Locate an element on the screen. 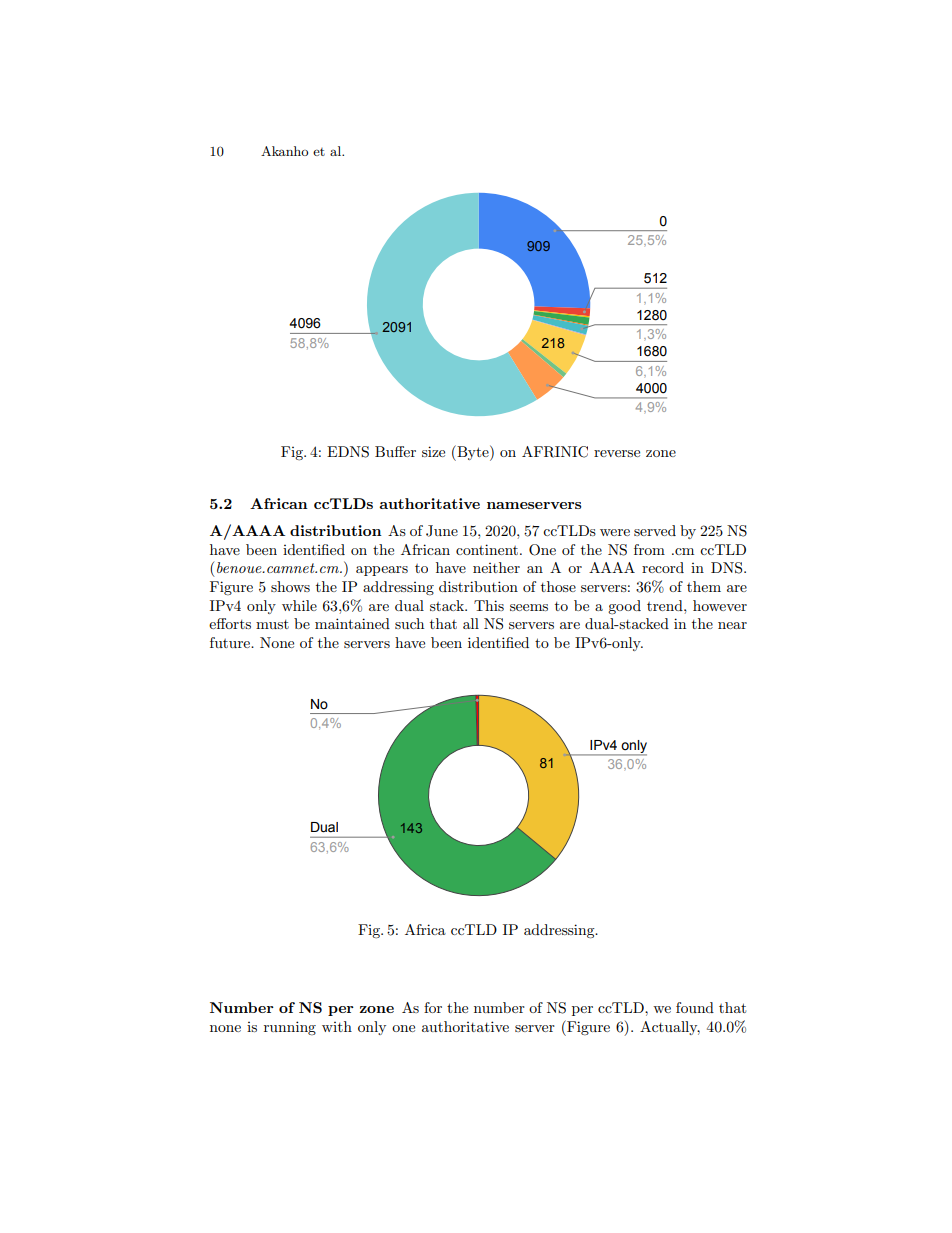 The height and width of the screenshot is (1233, 952). Actually is located at coordinates (670, 1028).
